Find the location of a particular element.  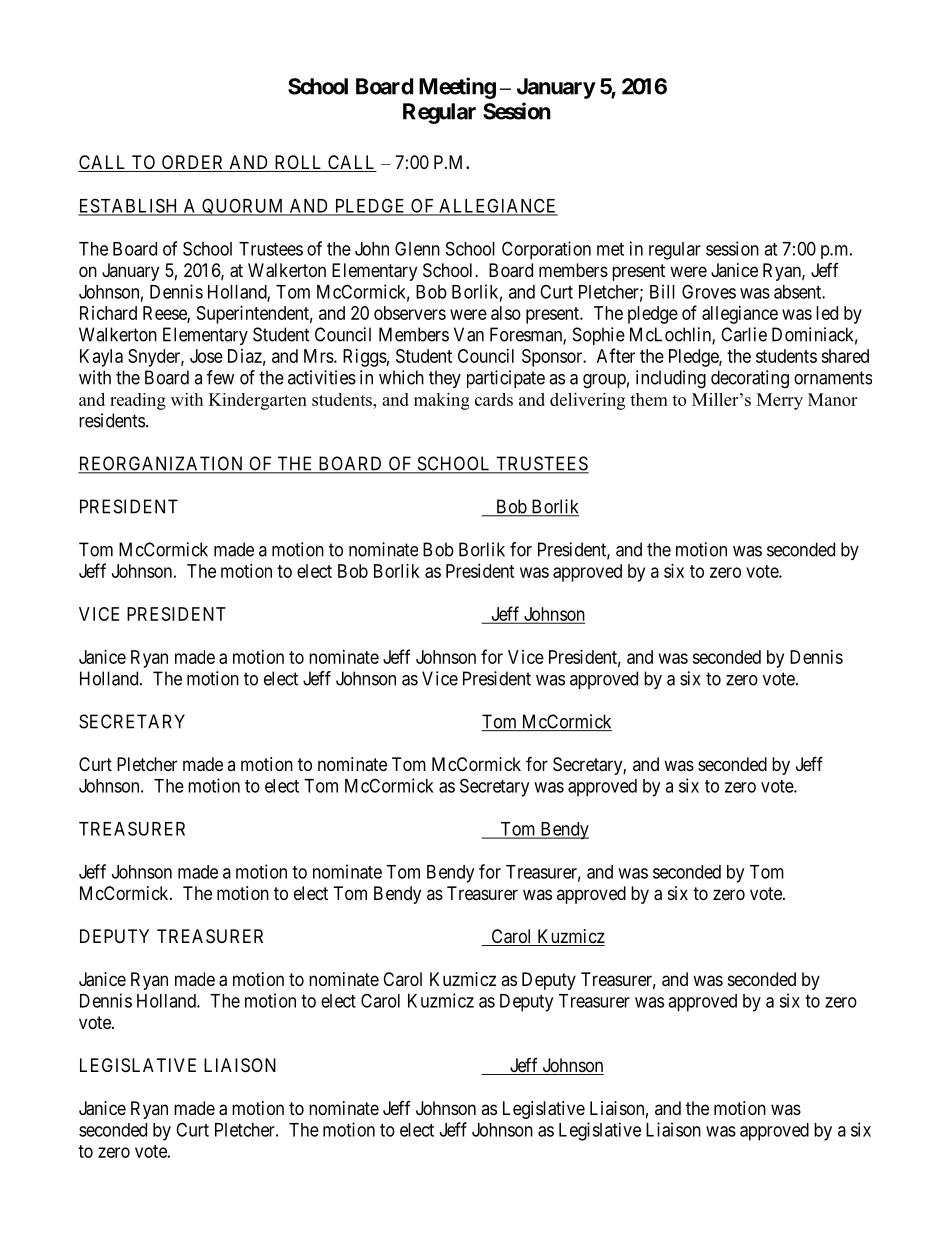

met is located at coordinates (610, 249).
